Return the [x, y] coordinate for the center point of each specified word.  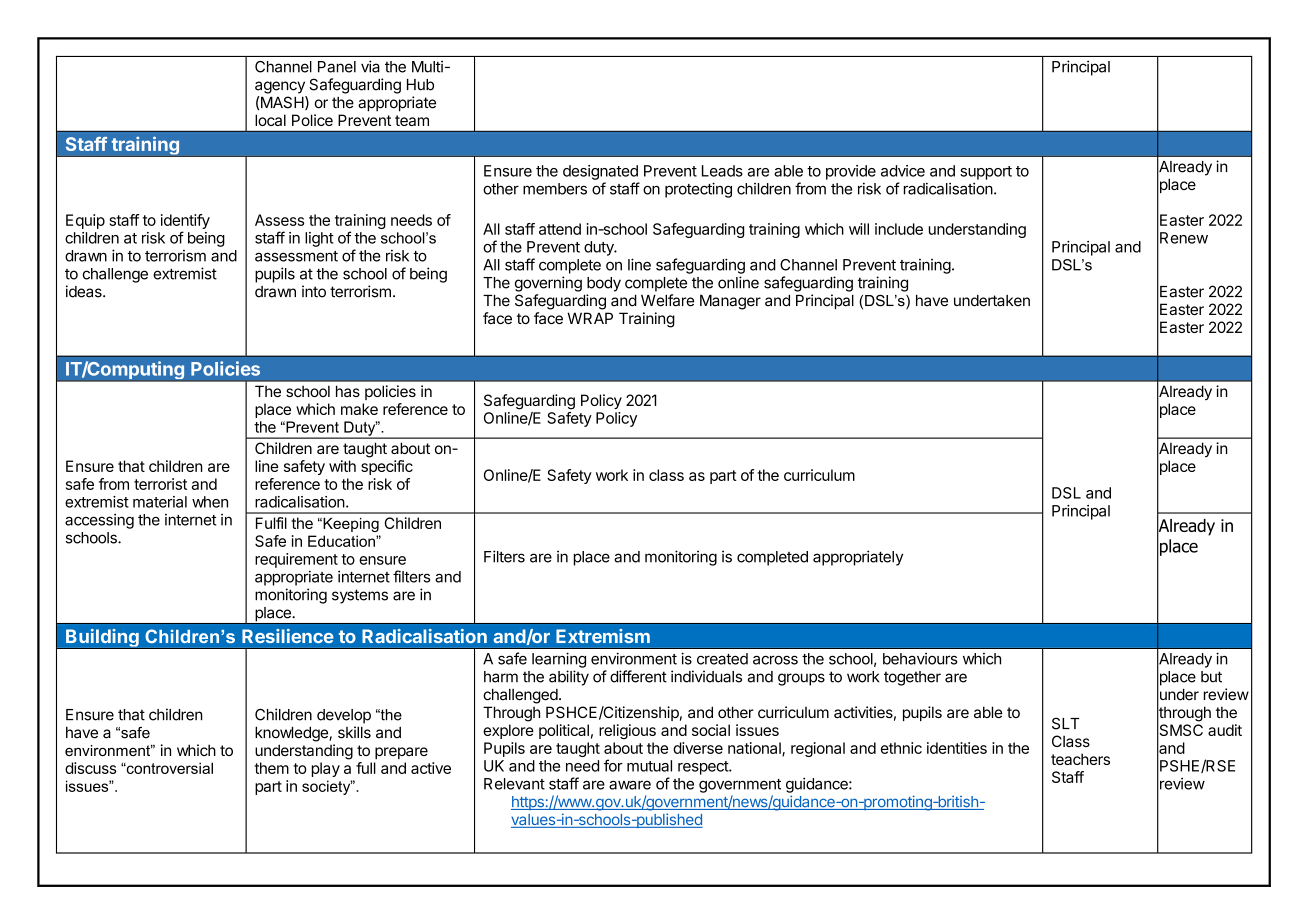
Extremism [603, 636]
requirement [296, 560]
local [270, 120]
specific [387, 467]
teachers [1080, 759]
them [271, 768]
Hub [420, 85]
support [986, 173]
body [604, 284]
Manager [730, 302]
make [359, 409]
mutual [649, 766]
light [319, 239]
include [899, 229]
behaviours [920, 659]
